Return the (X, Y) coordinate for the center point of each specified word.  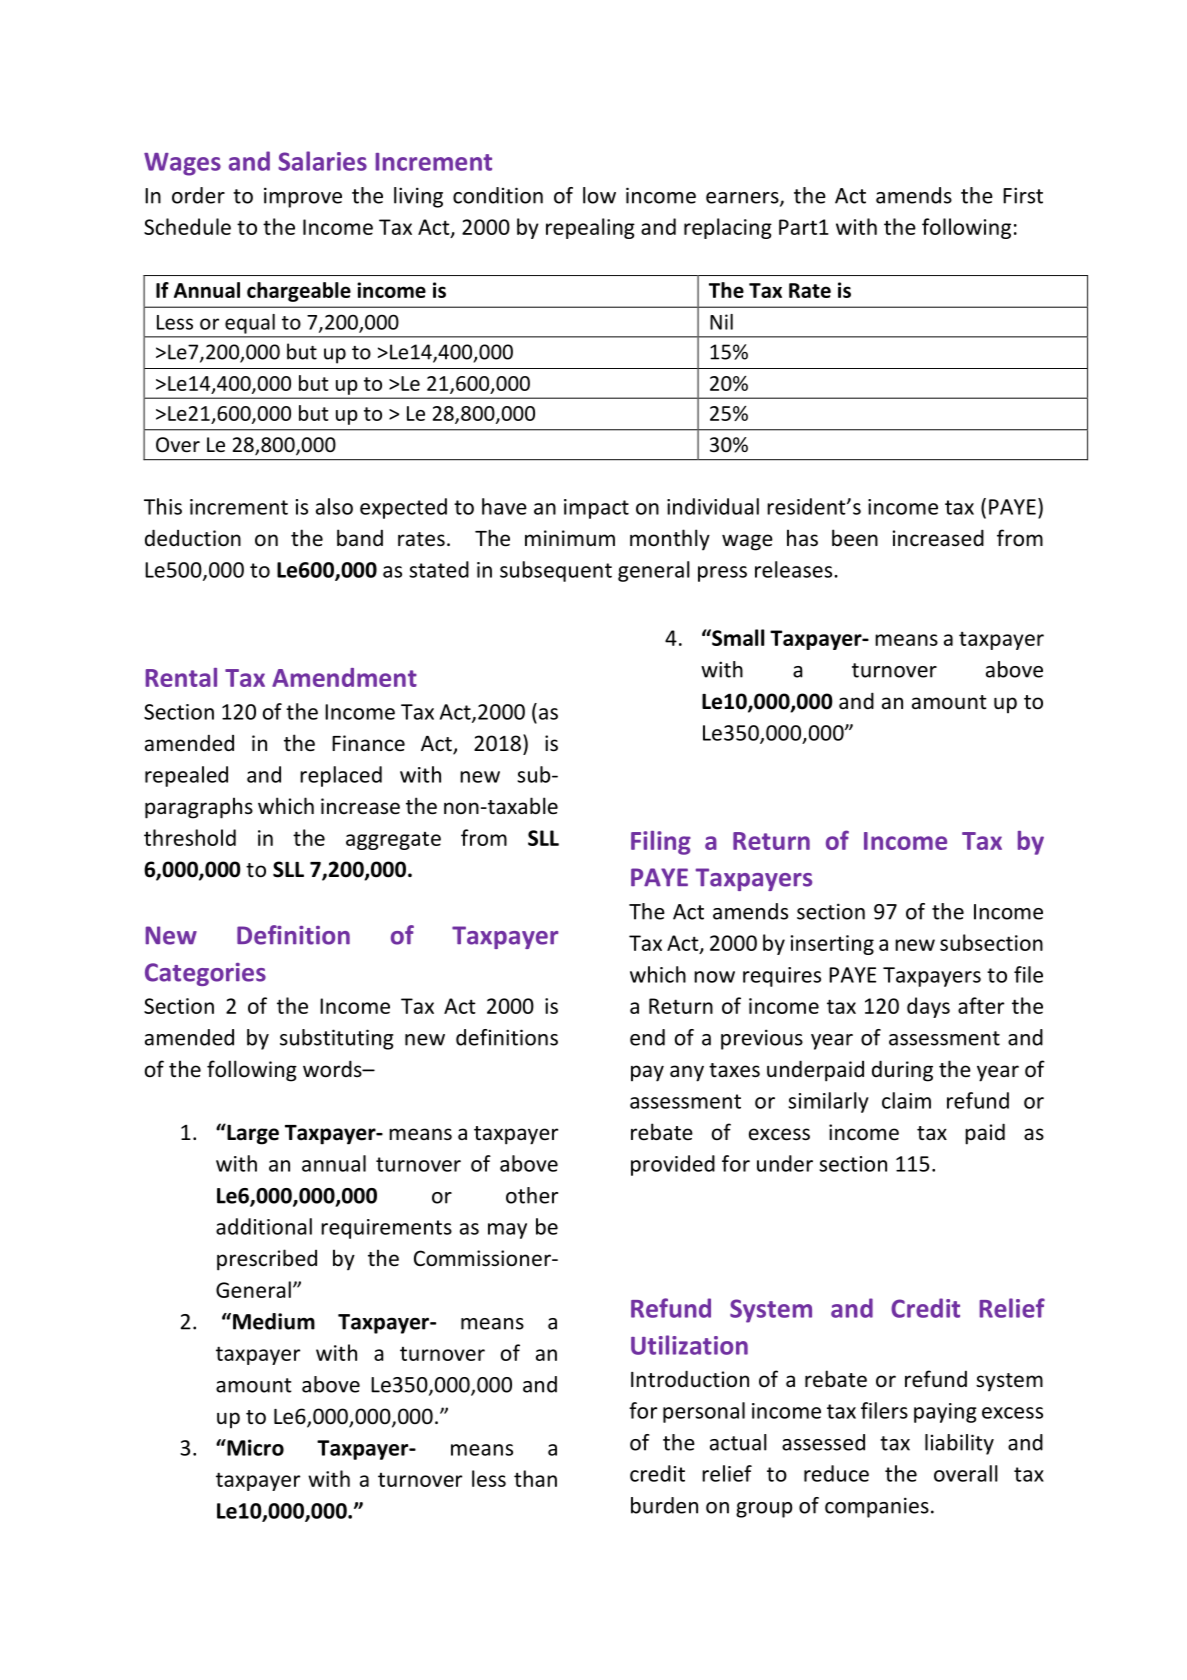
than (535, 1478)
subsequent (556, 571)
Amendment (344, 677)
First (1023, 195)
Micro (254, 1447)
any (687, 1073)
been (855, 538)
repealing (590, 228)
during (902, 1071)
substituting (337, 1039)
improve (303, 197)
